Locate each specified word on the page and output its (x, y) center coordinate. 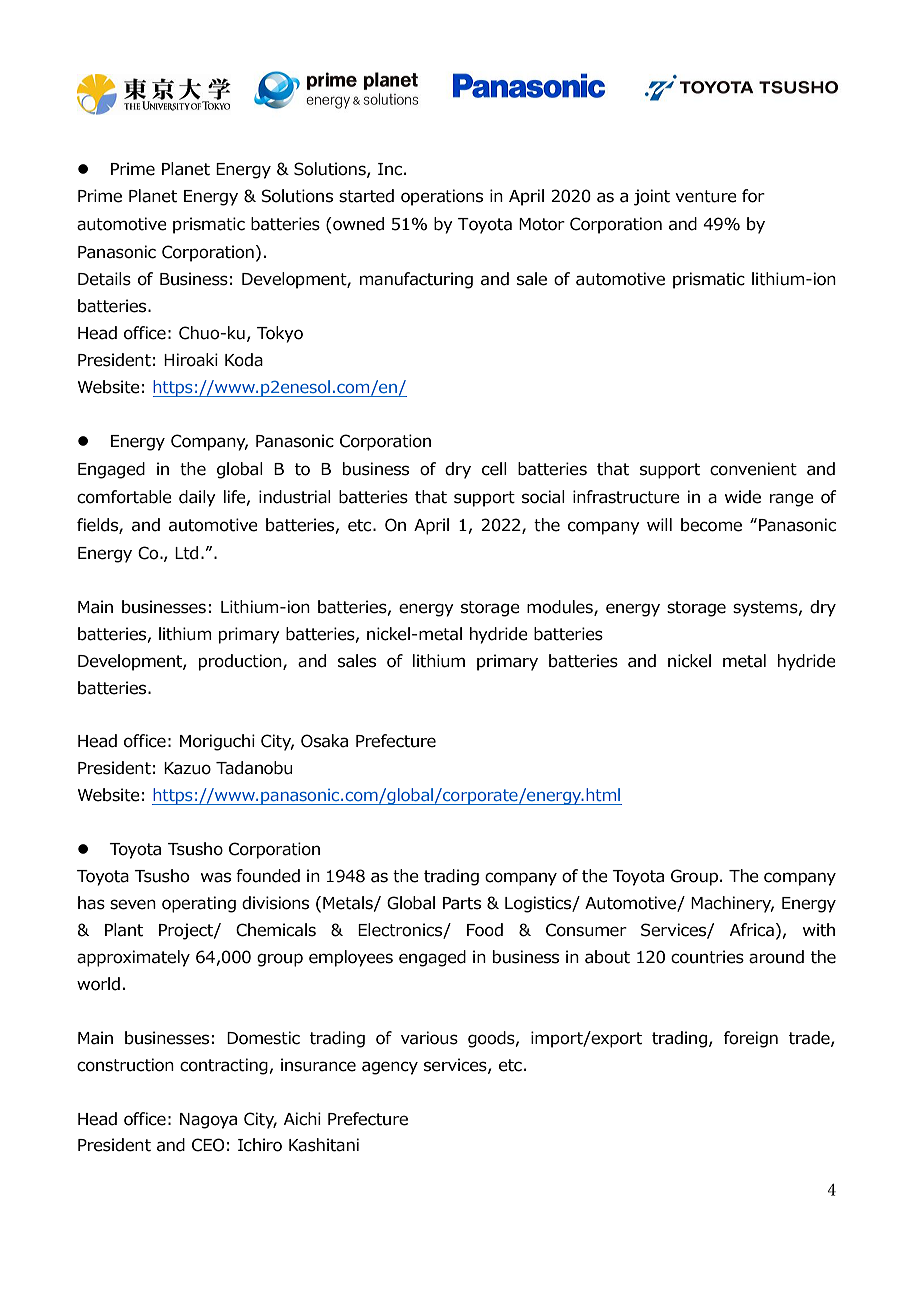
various (429, 1038)
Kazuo (187, 768)
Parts (462, 903)
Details (104, 279)
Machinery (732, 904)
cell (494, 469)
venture (706, 196)
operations (442, 197)
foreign (751, 1039)
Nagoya (208, 1121)
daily (197, 498)
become (711, 525)
